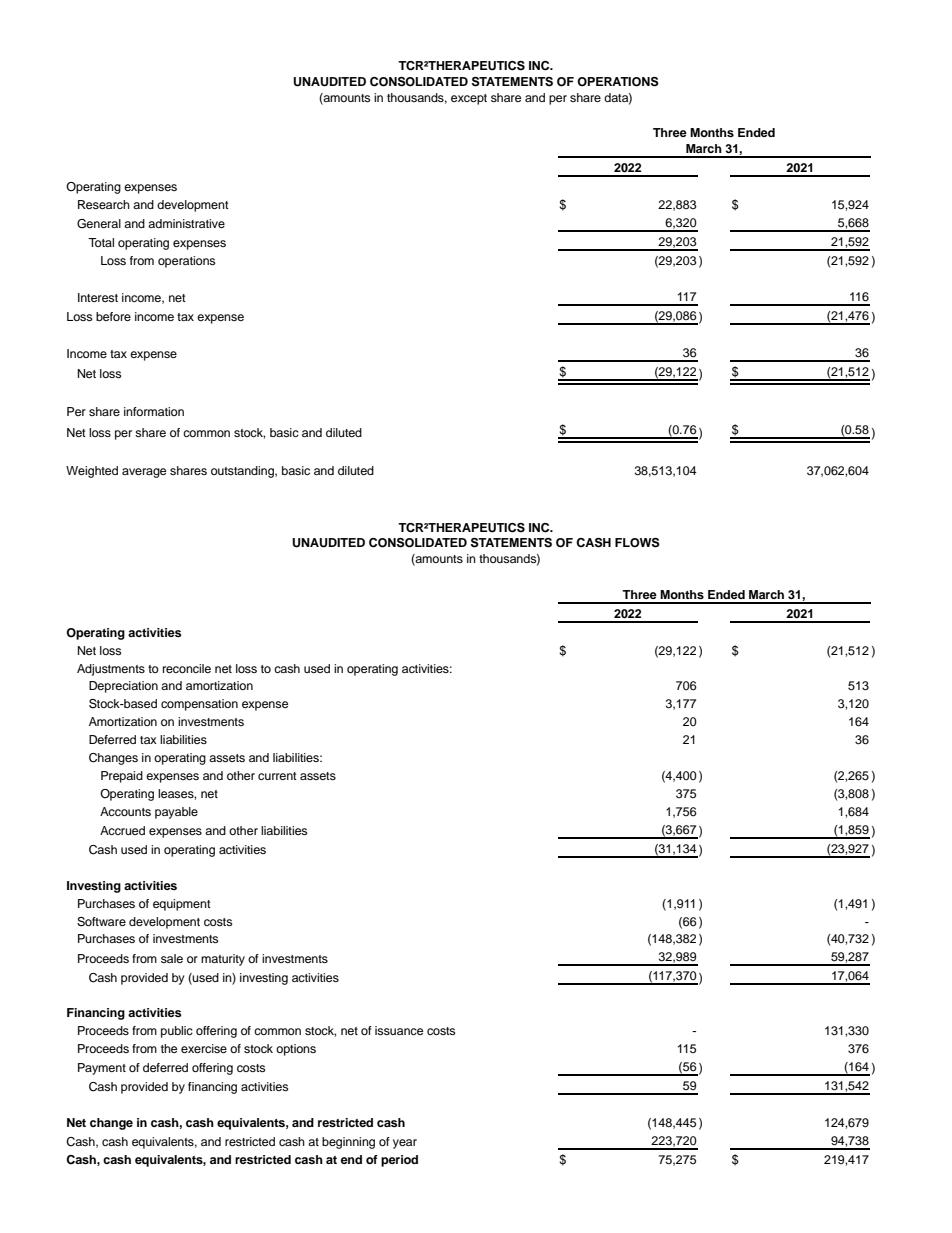 The image size is (952, 1233). What do you see at coordinates (186, 223) in the screenshot?
I see `administrative` at bounding box center [186, 223].
